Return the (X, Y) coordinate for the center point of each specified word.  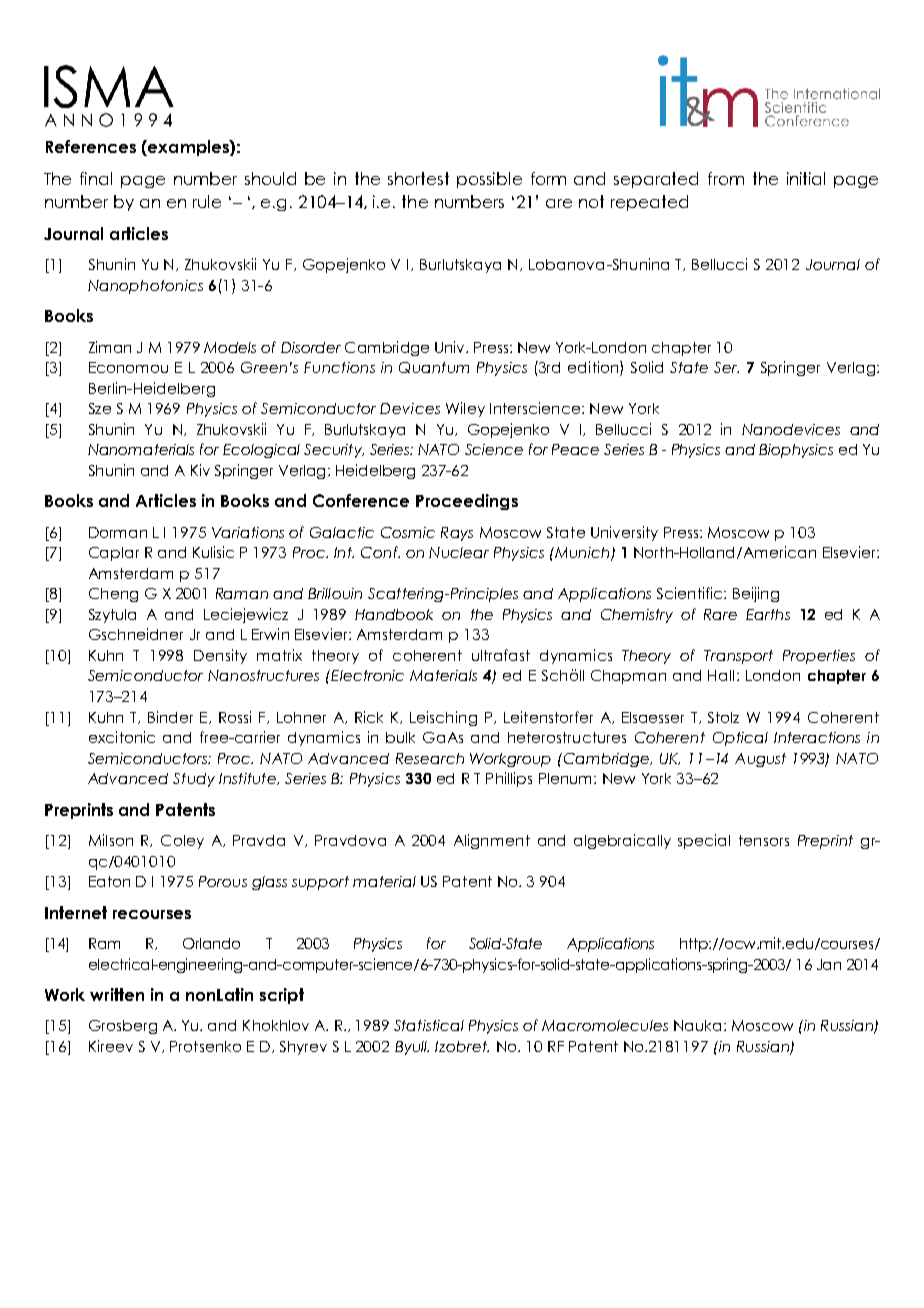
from (726, 178)
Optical (740, 739)
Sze (100, 408)
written (117, 994)
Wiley (465, 409)
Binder (170, 717)
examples (188, 148)
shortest (418, 178)
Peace (575, 449)
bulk (400, 737)
